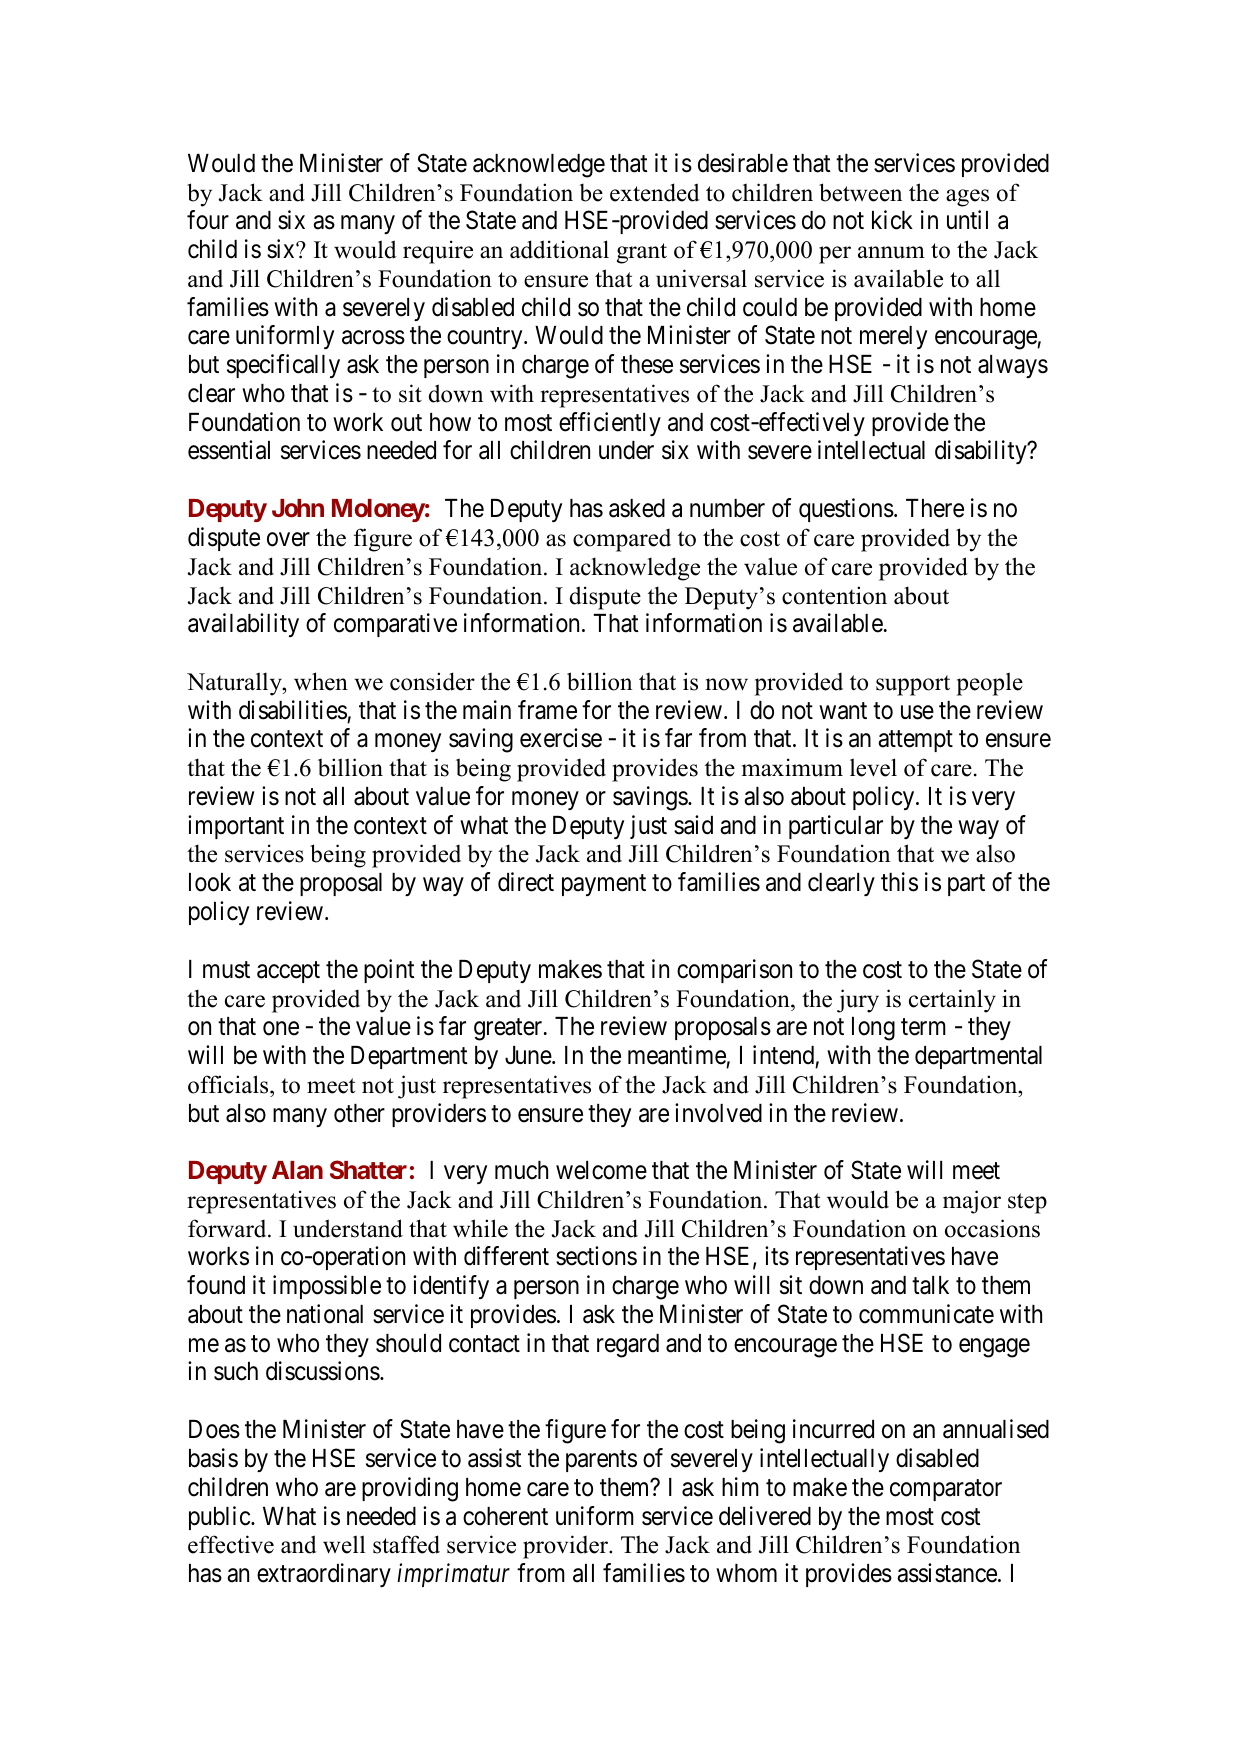 This screenshot has height=1753, width=1239. I want to click on important, so click(236, 827).
